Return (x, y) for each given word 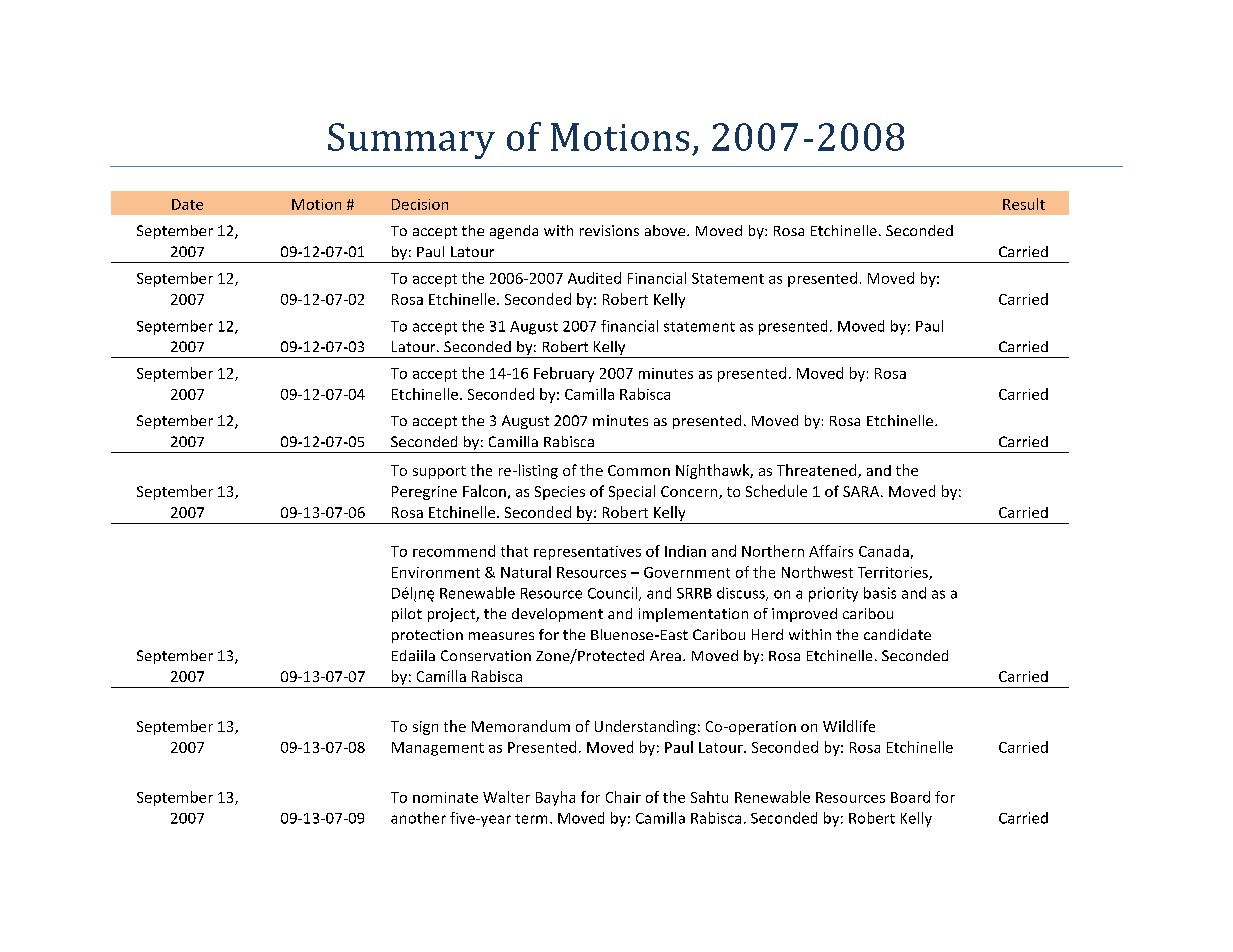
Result (1024, 204)
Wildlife (849, 726)
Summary (411, 141)
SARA (862, 491)
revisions (609, 230)
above (666, 230)
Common (639, 470)
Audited (594, 278)
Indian (685, 551)
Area (665, 655)
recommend (454, 551)
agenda (514, 232)
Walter (506, 797)
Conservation (486, 655)
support (439, 472)
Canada (884, 551)
